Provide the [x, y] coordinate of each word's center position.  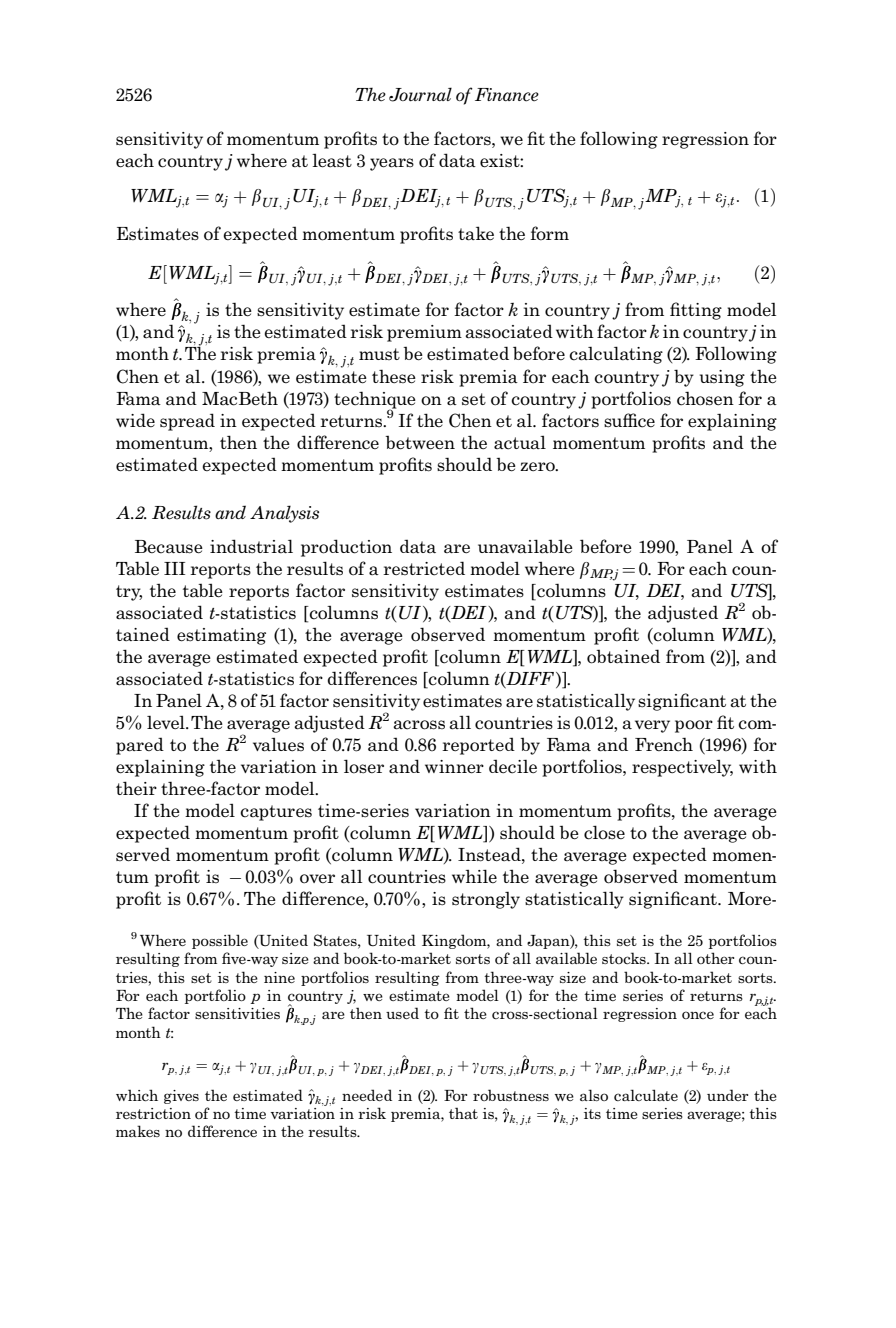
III [174, 568]
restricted [424, 568]
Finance [507, 95]
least [332, 161]
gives [181, 1097]
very [652, 726]
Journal [420, 94]
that [463, 1113]
